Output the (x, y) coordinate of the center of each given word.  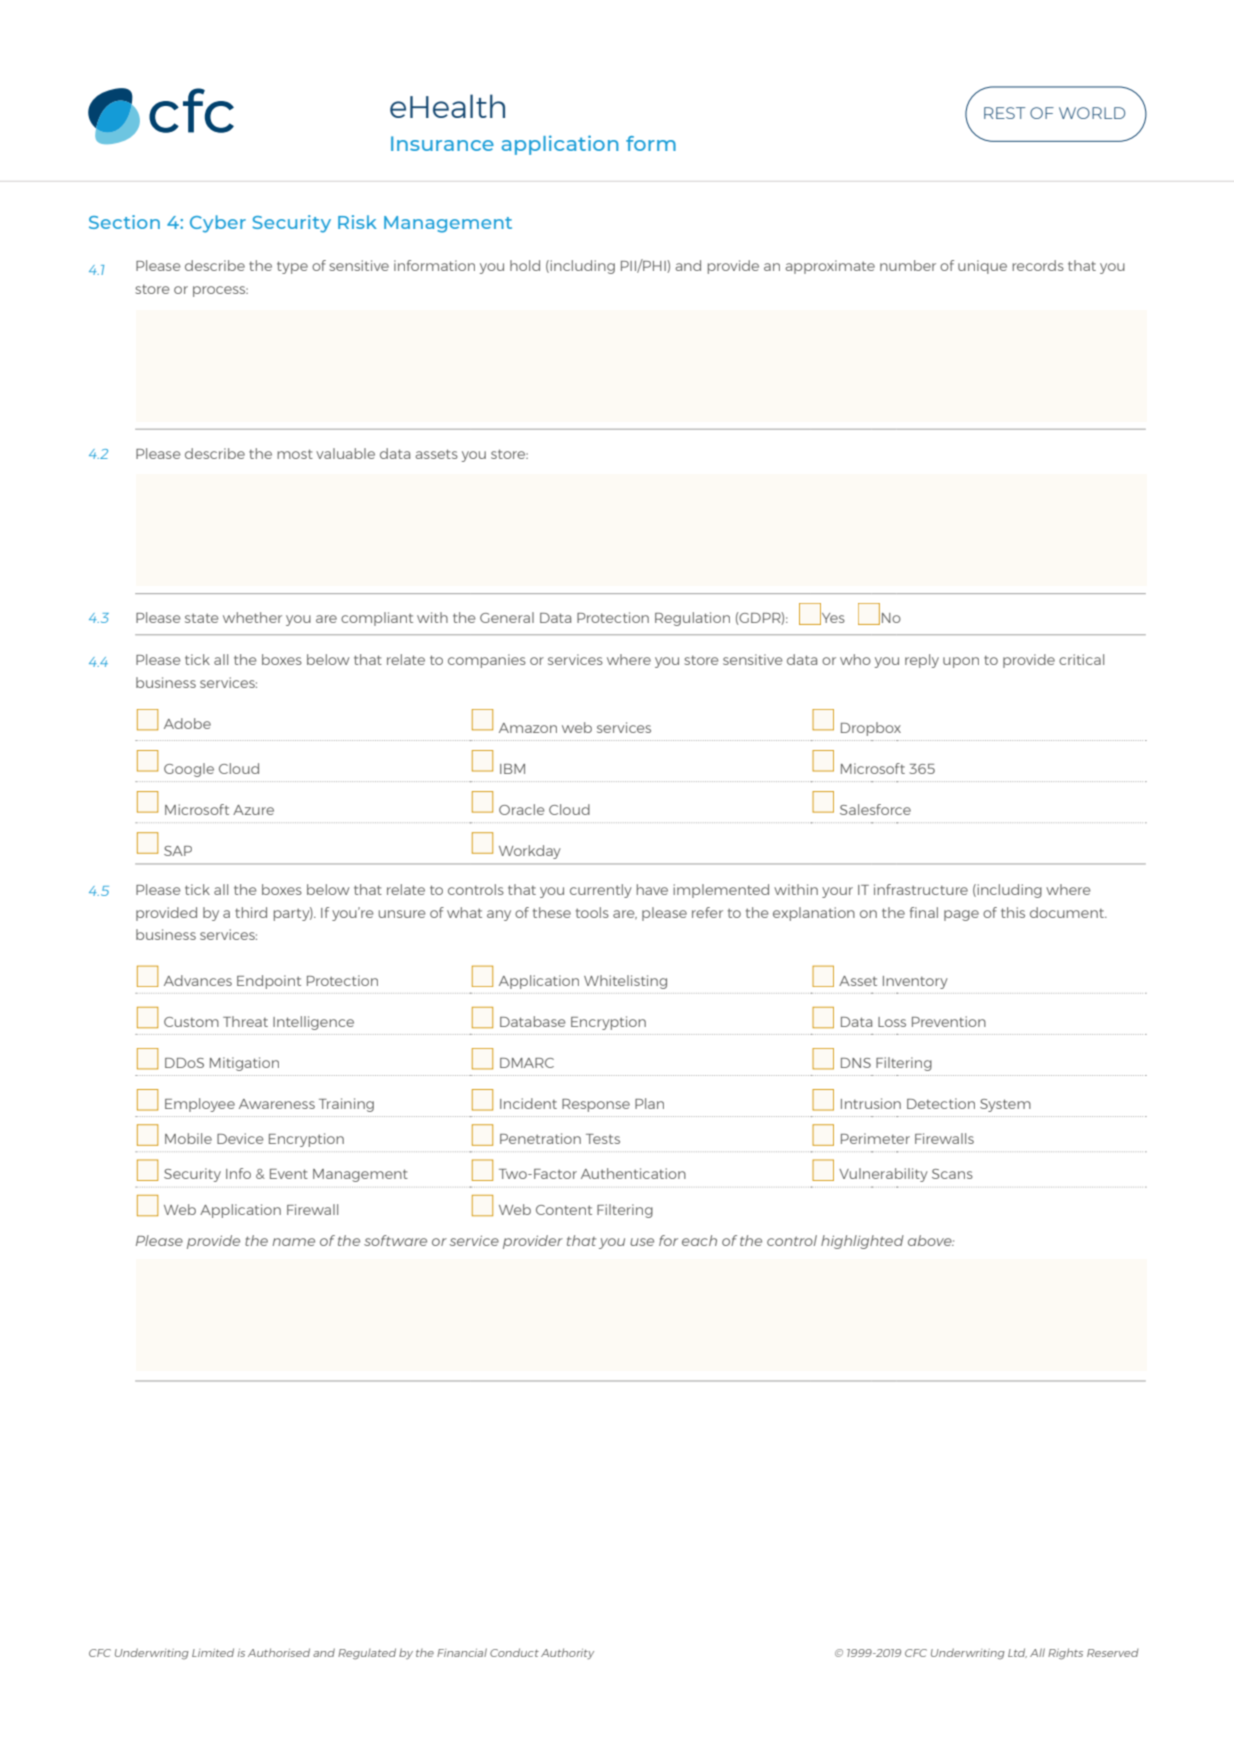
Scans (952, 1174)
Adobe (187, 723)
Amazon (528, 728)
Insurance (442, 143)
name (293, 1242)
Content (564, 1210)
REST (1004, 113)
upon (961, 662)
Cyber (218, 224)
